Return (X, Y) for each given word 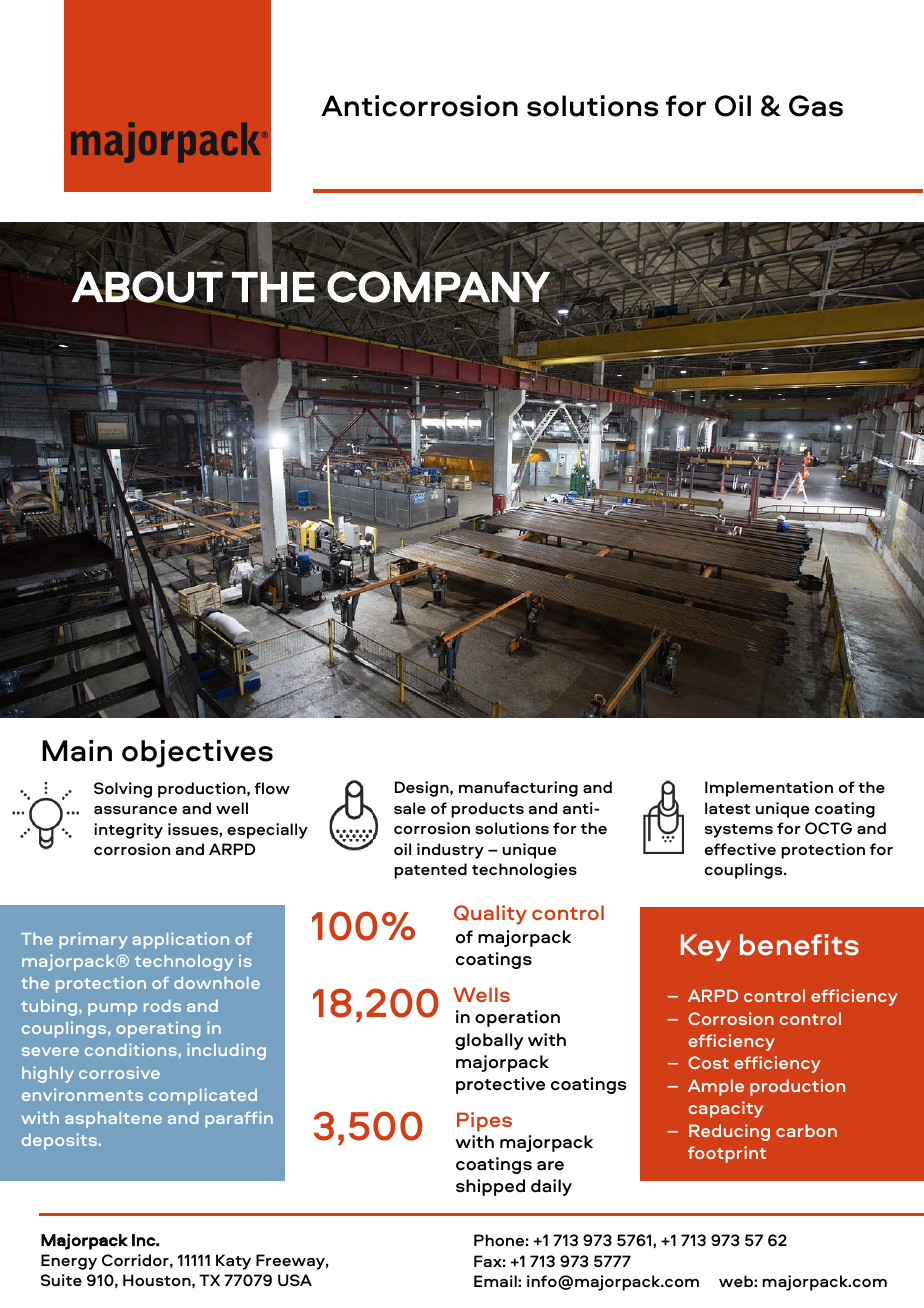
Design (423, 789)
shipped (490, 1187)
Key (706, 948)
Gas (816, 106)
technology (184, 963)
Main (77, 751)
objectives (197, 754)
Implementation (769, 789)
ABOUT (147, 286)
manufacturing (518, 789)
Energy (69, 1262)
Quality (490, 915)
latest (727, 808)
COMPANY (438, 287)
